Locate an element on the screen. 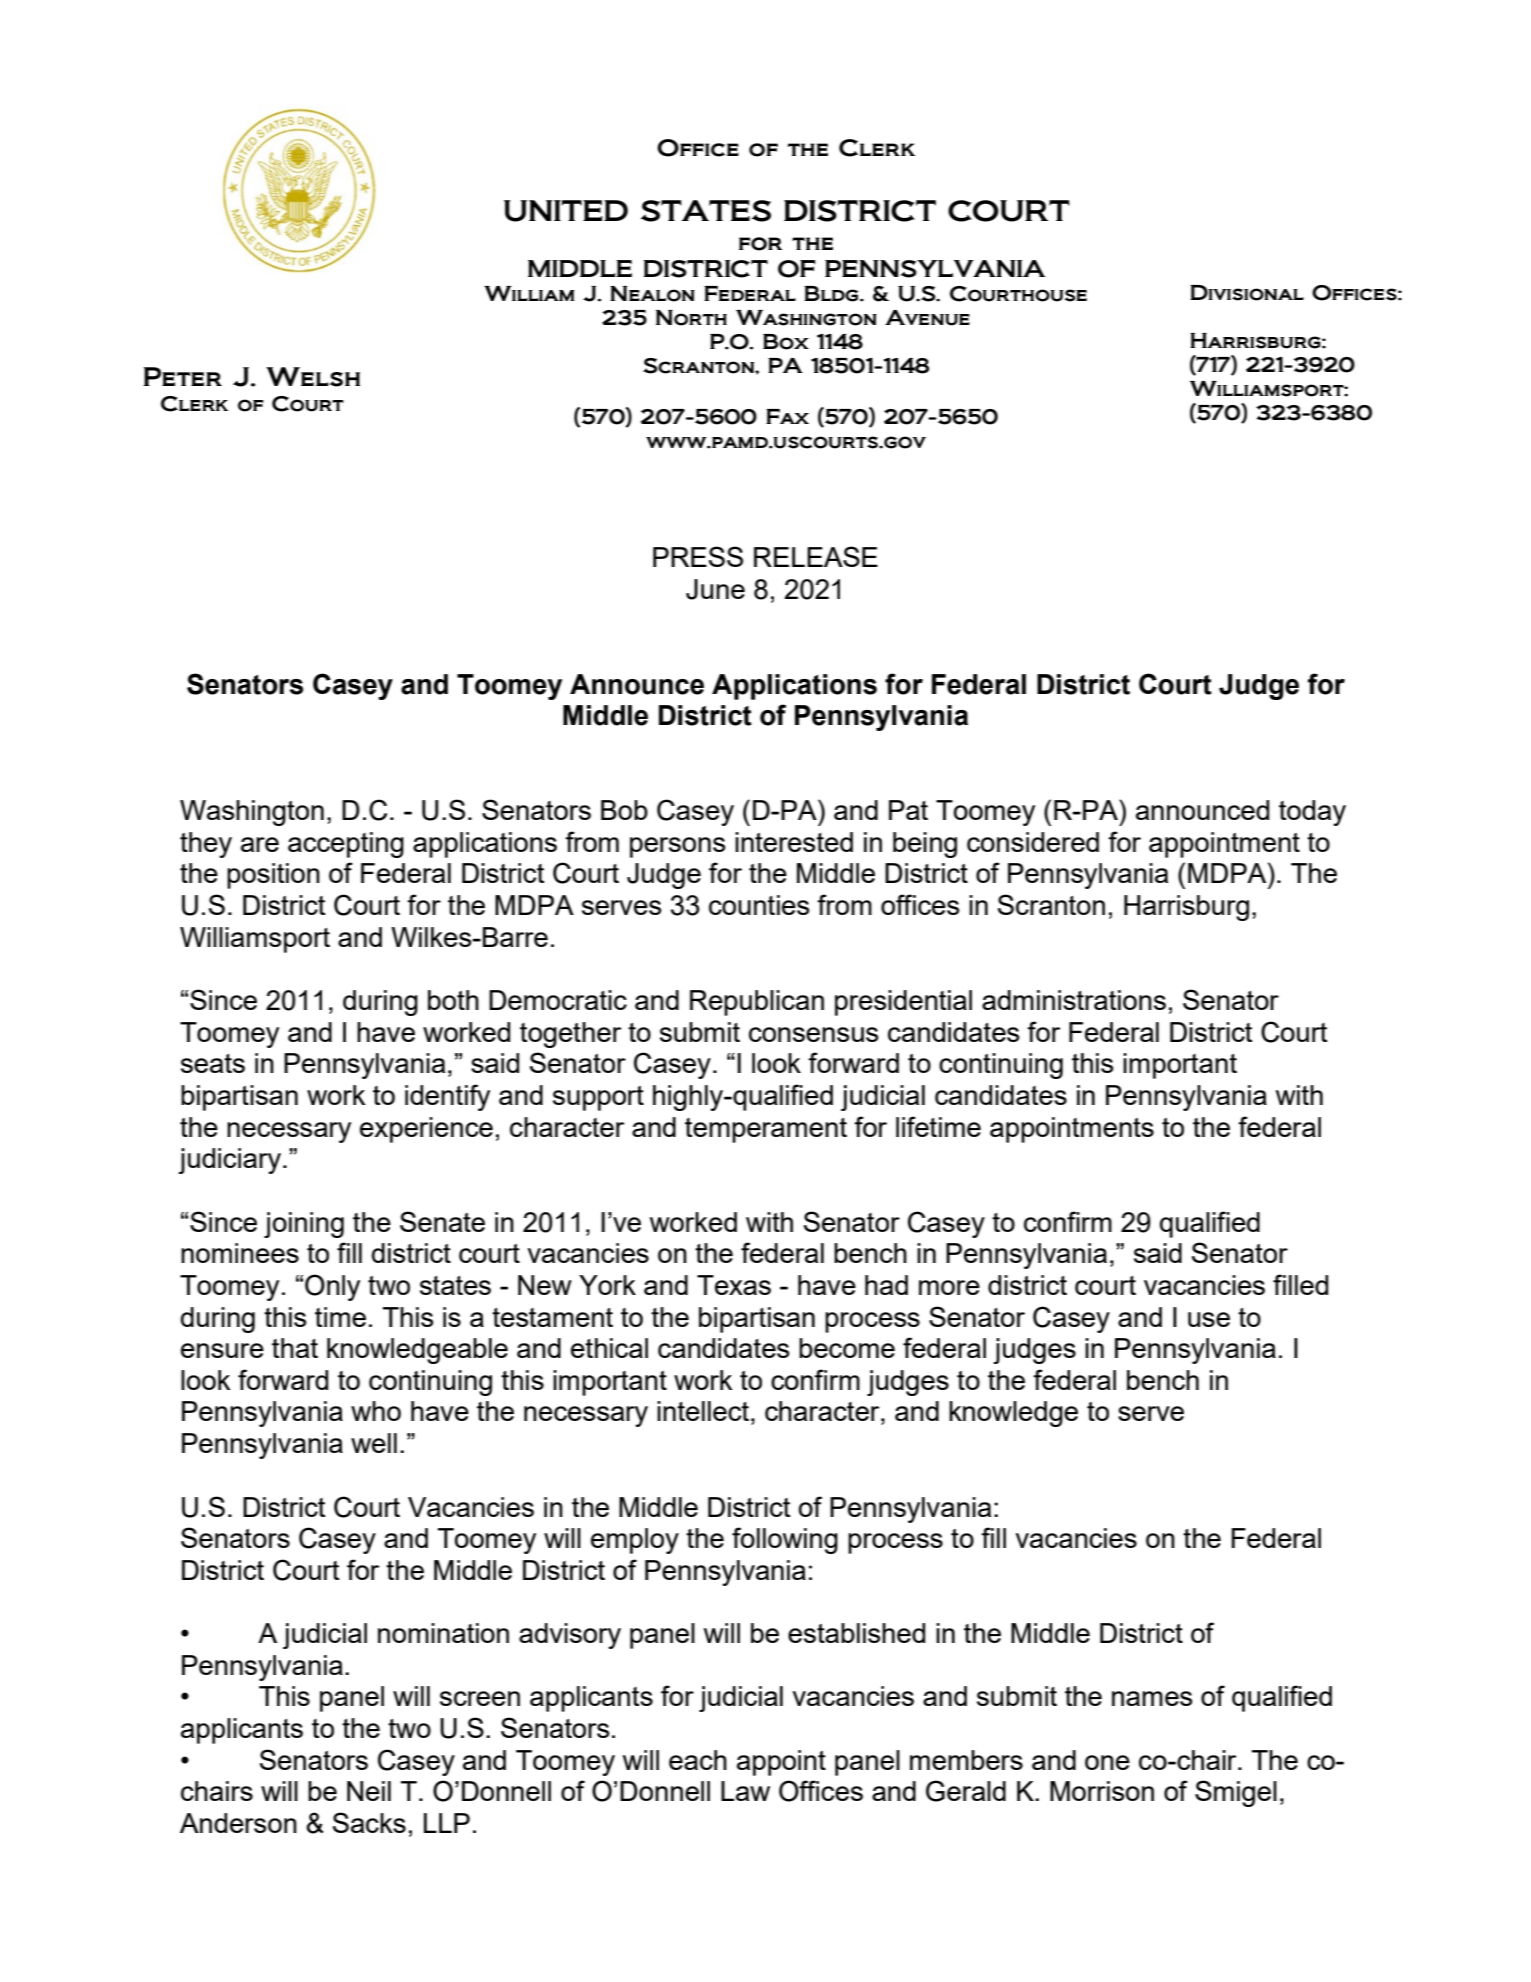  become is located at coordinates (847, 1348).
